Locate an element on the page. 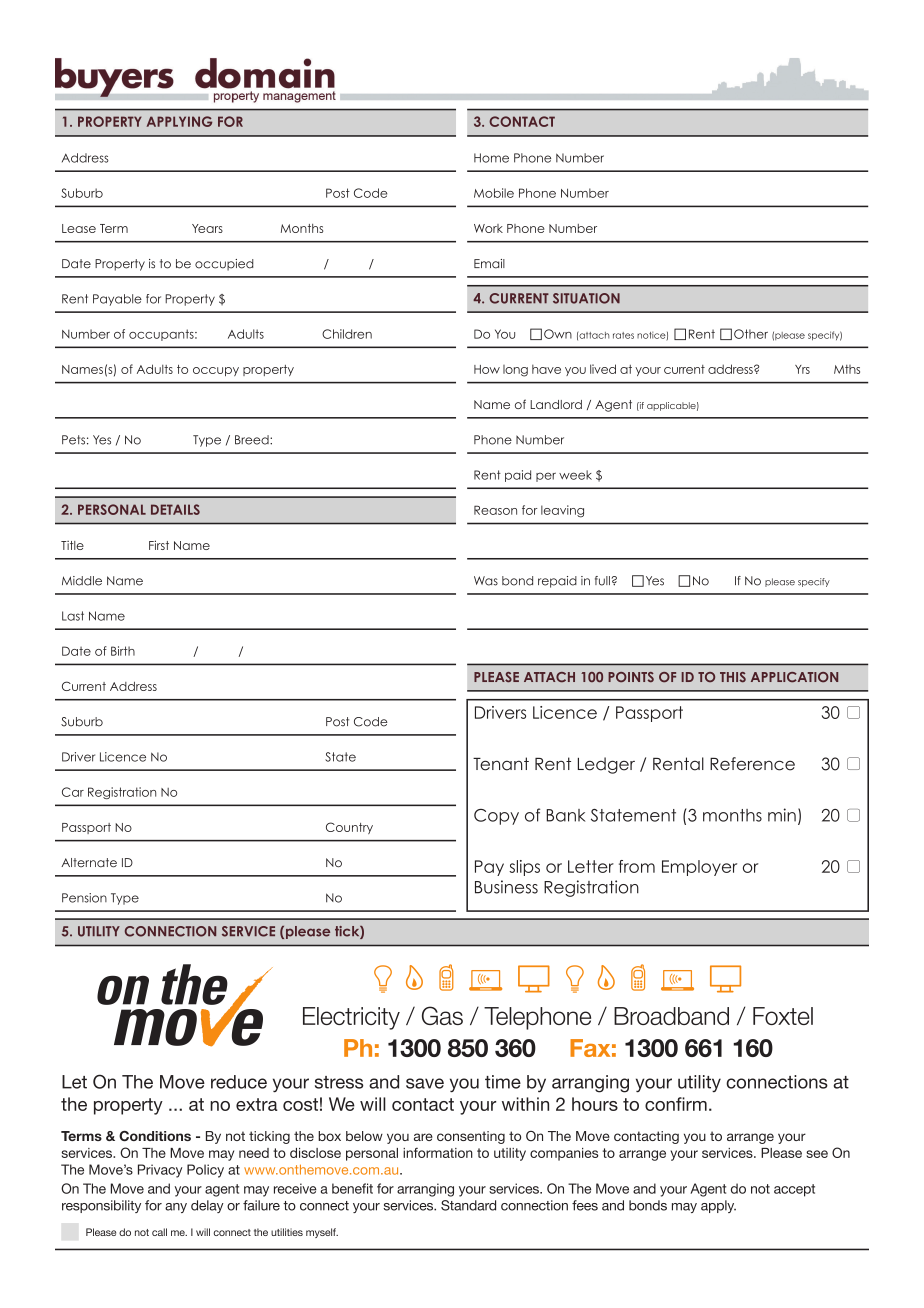  Tenant is located at coordinates (501, 764).
